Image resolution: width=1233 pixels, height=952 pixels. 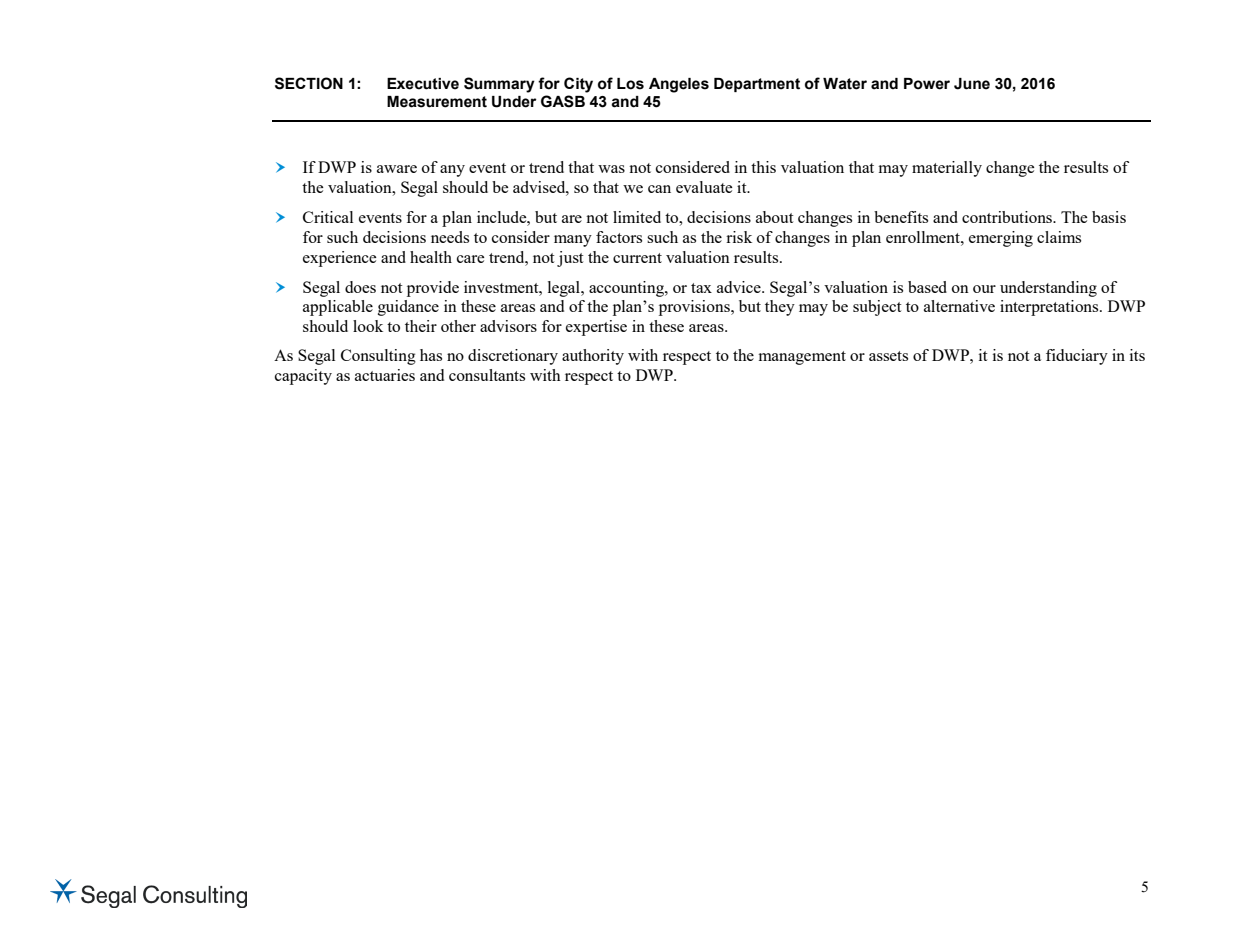 I want to click on management, so click(x=802, y=358).
